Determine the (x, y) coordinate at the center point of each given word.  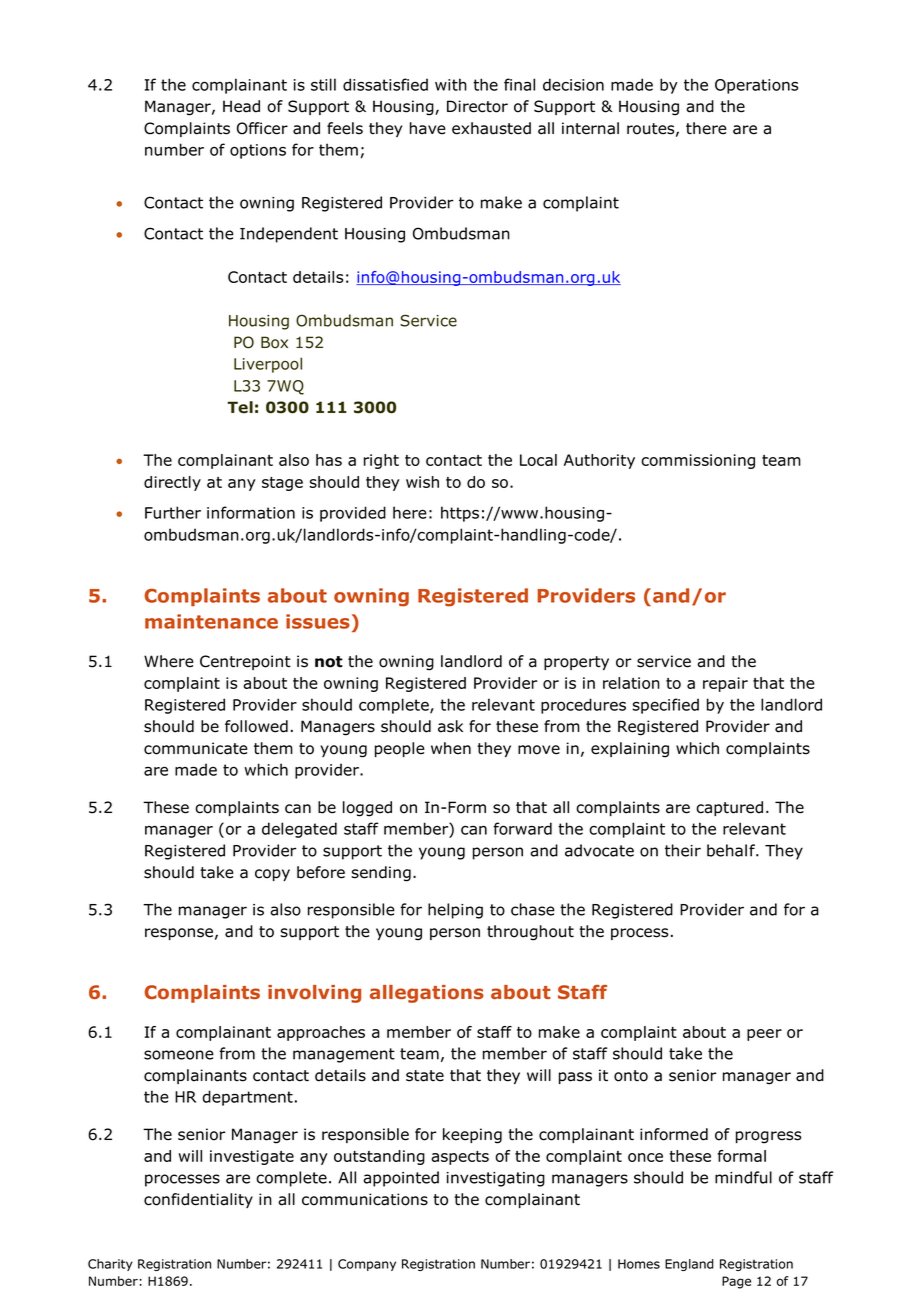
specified (665, 706)
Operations (756, 86)
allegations (427, 994)
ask (450, 726)
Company (367, 1265)
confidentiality (198, 1200)
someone (179, 1055)
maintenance (211, 621)
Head (241, 106)
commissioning (698, 461)
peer (764, 1035)
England (689, 1265)
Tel (240, 407)
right (381, 461)
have (428, 128)
